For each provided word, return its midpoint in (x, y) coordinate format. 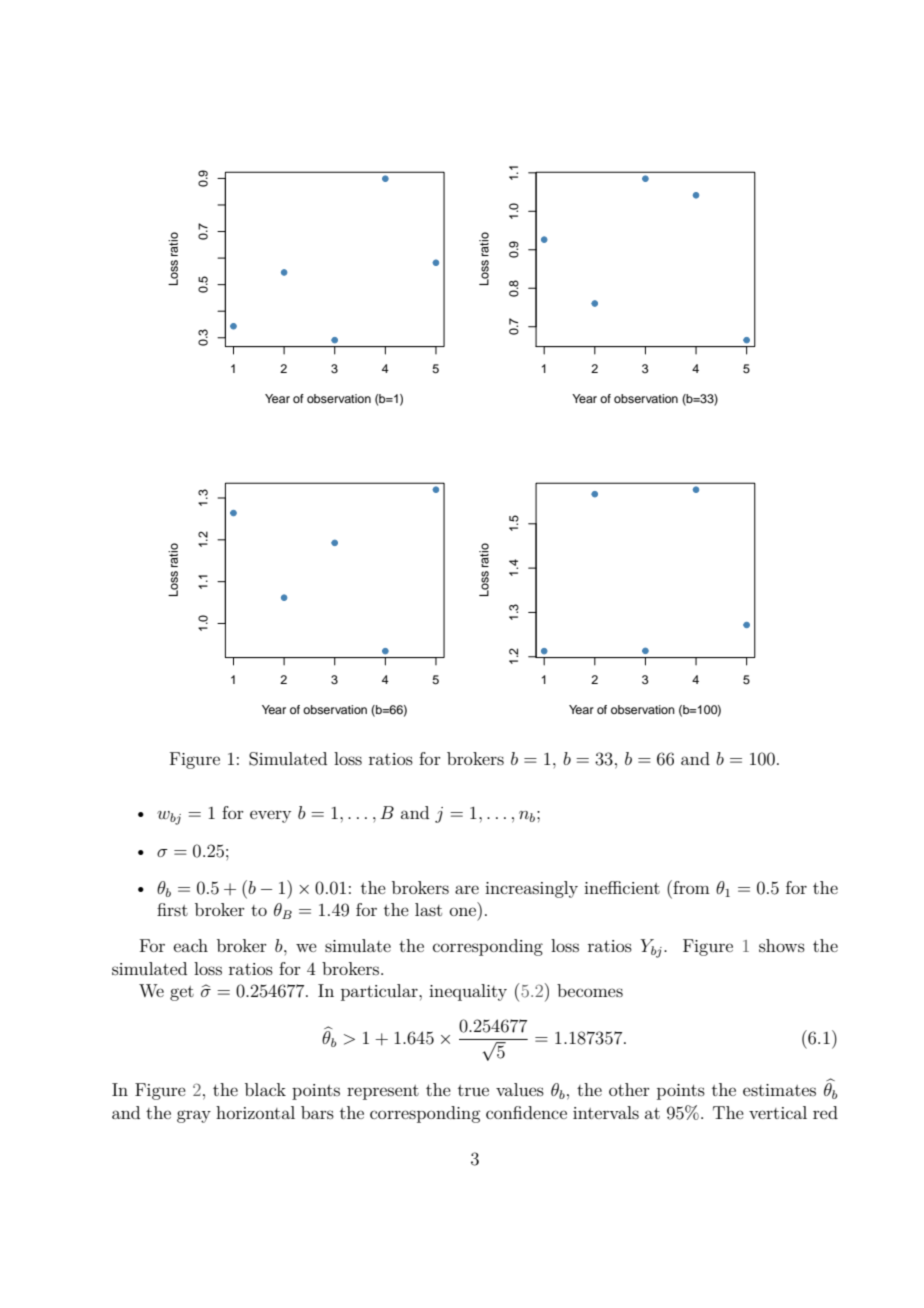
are (467, 889)
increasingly (531, 889)
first (172, 909)
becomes (590, 990)
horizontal (255, 1112)
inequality (468, 992)
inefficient (622, 887)
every (270, 816)
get (182, 993)
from (690, 887)
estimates (779, 1090)
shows (782, 945)
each (191, 945)
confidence (526, 1112)
